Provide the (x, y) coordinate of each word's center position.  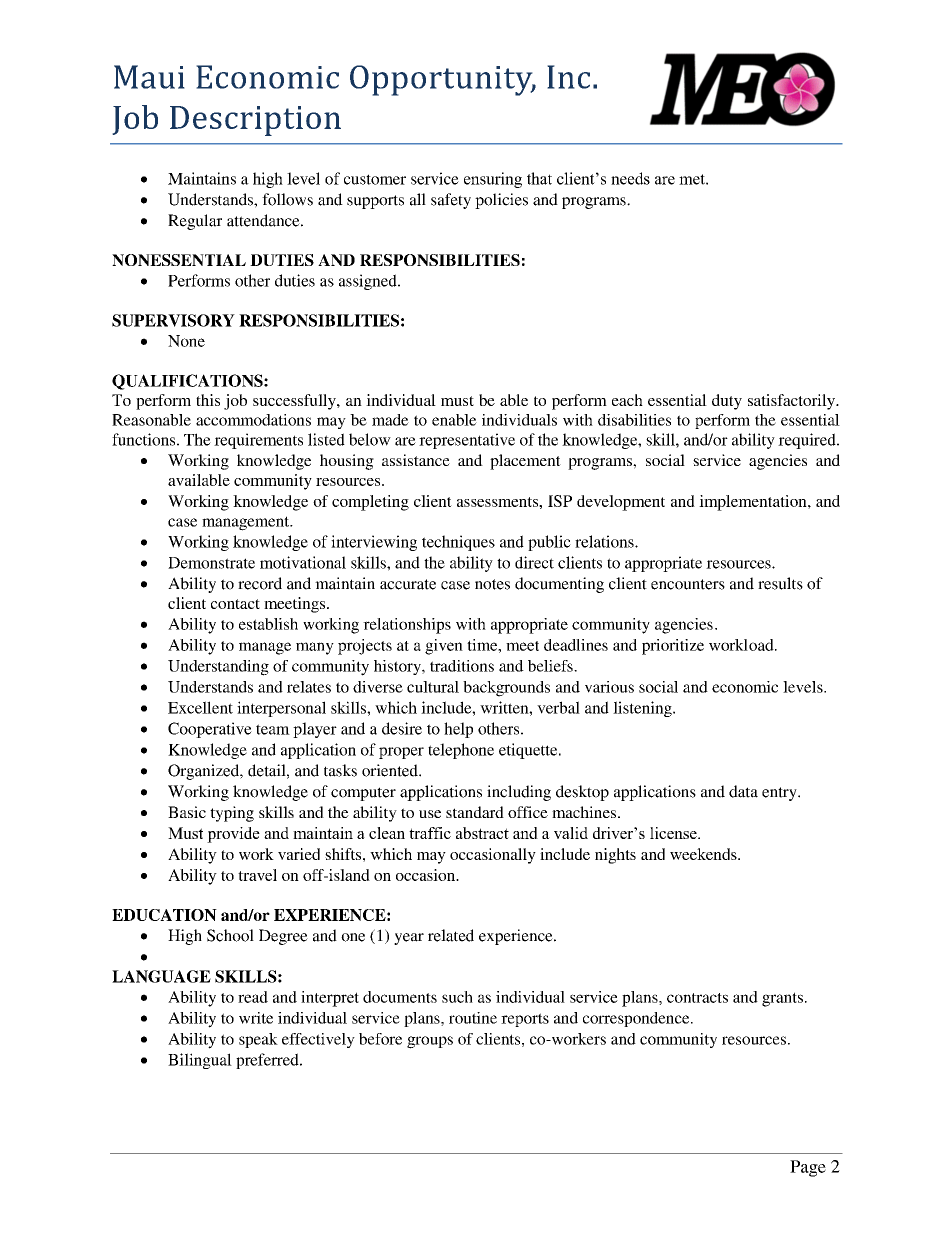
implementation (754, 503)
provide (233, 835)
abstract (482, 833)
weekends (704, 854)
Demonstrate (211, 563)
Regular (195, 222)
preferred (268, 1061)
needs (630, 178)
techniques (458, 543)
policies (501, 201)
